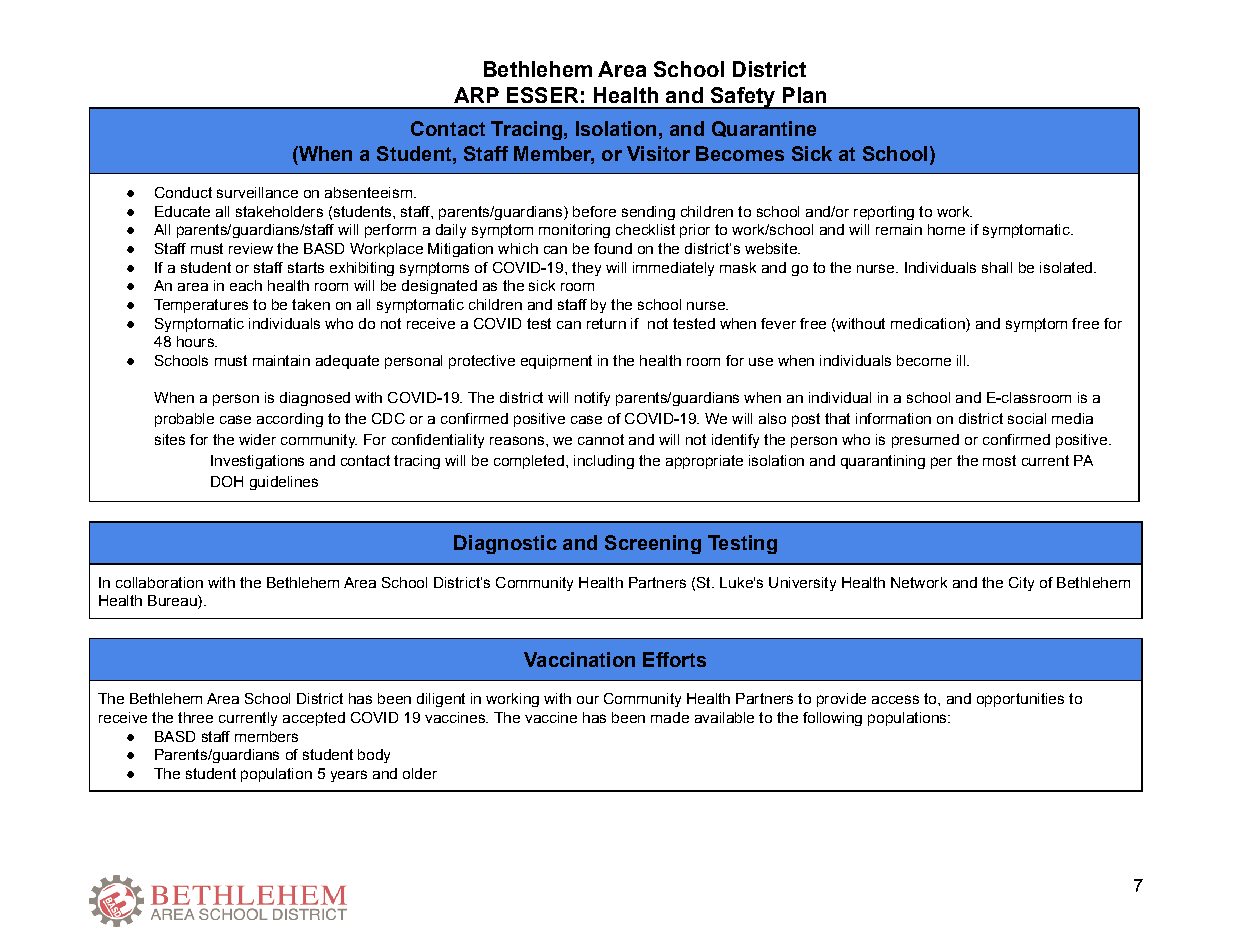 The width and height of the screenshot is (1233, 952). Describe the element at coordinates (257, 439) in the screenshot. I see `wider` at that location.
